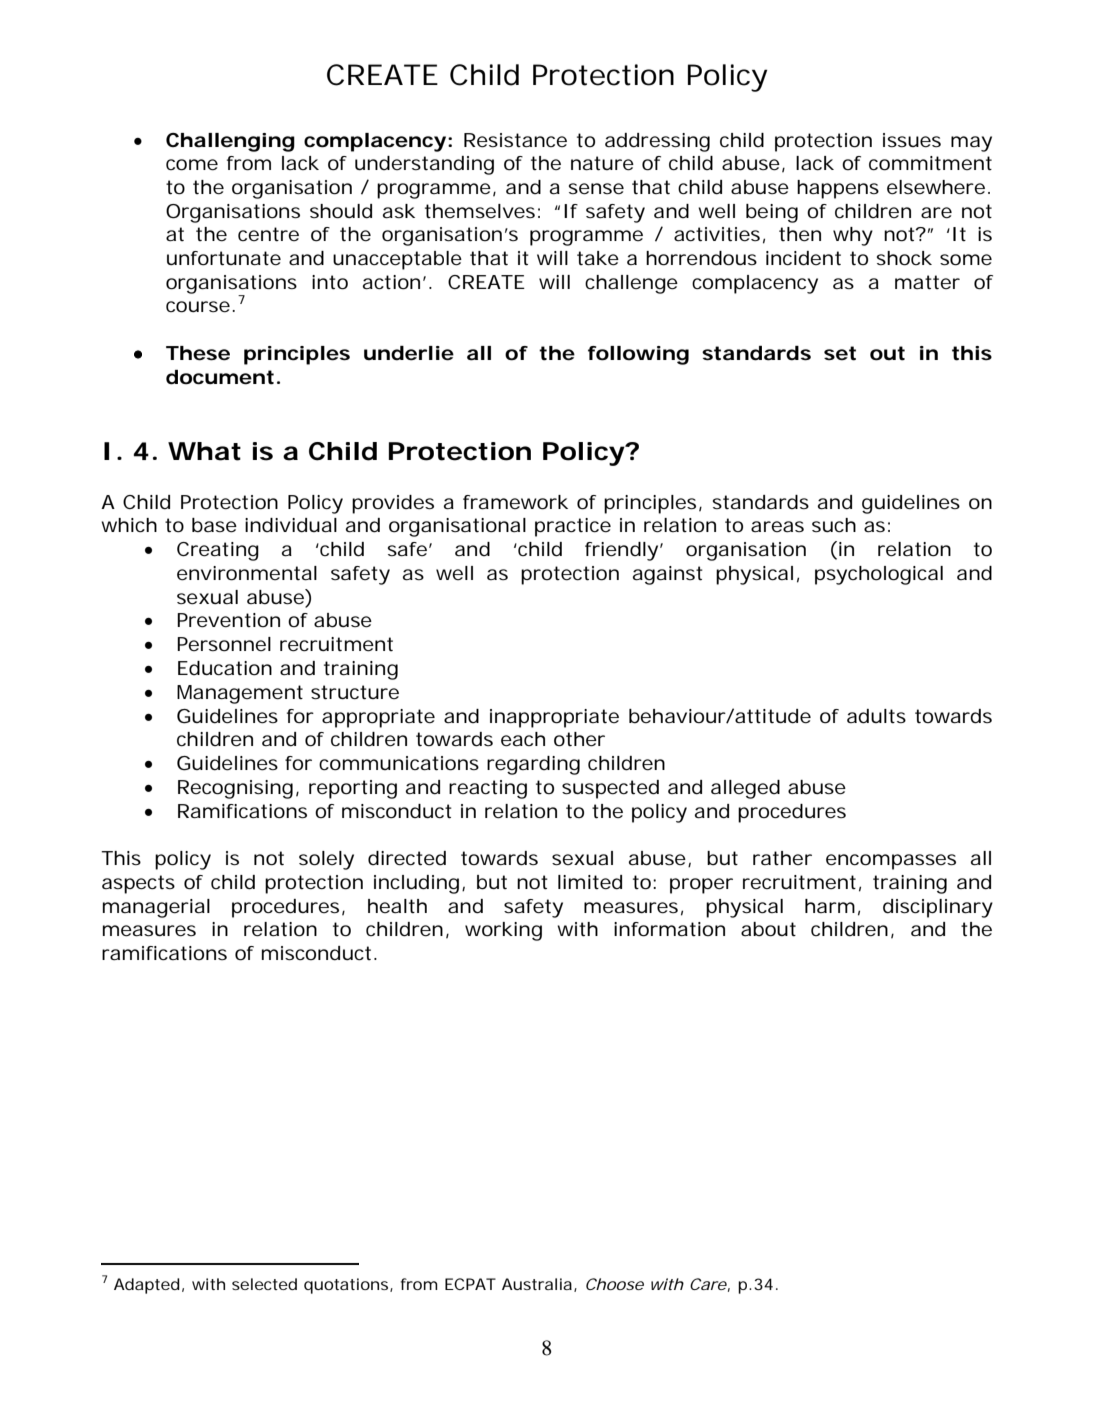 This screenshot has height=1416, width=1094. I want to click on come, so click(192, 165).
